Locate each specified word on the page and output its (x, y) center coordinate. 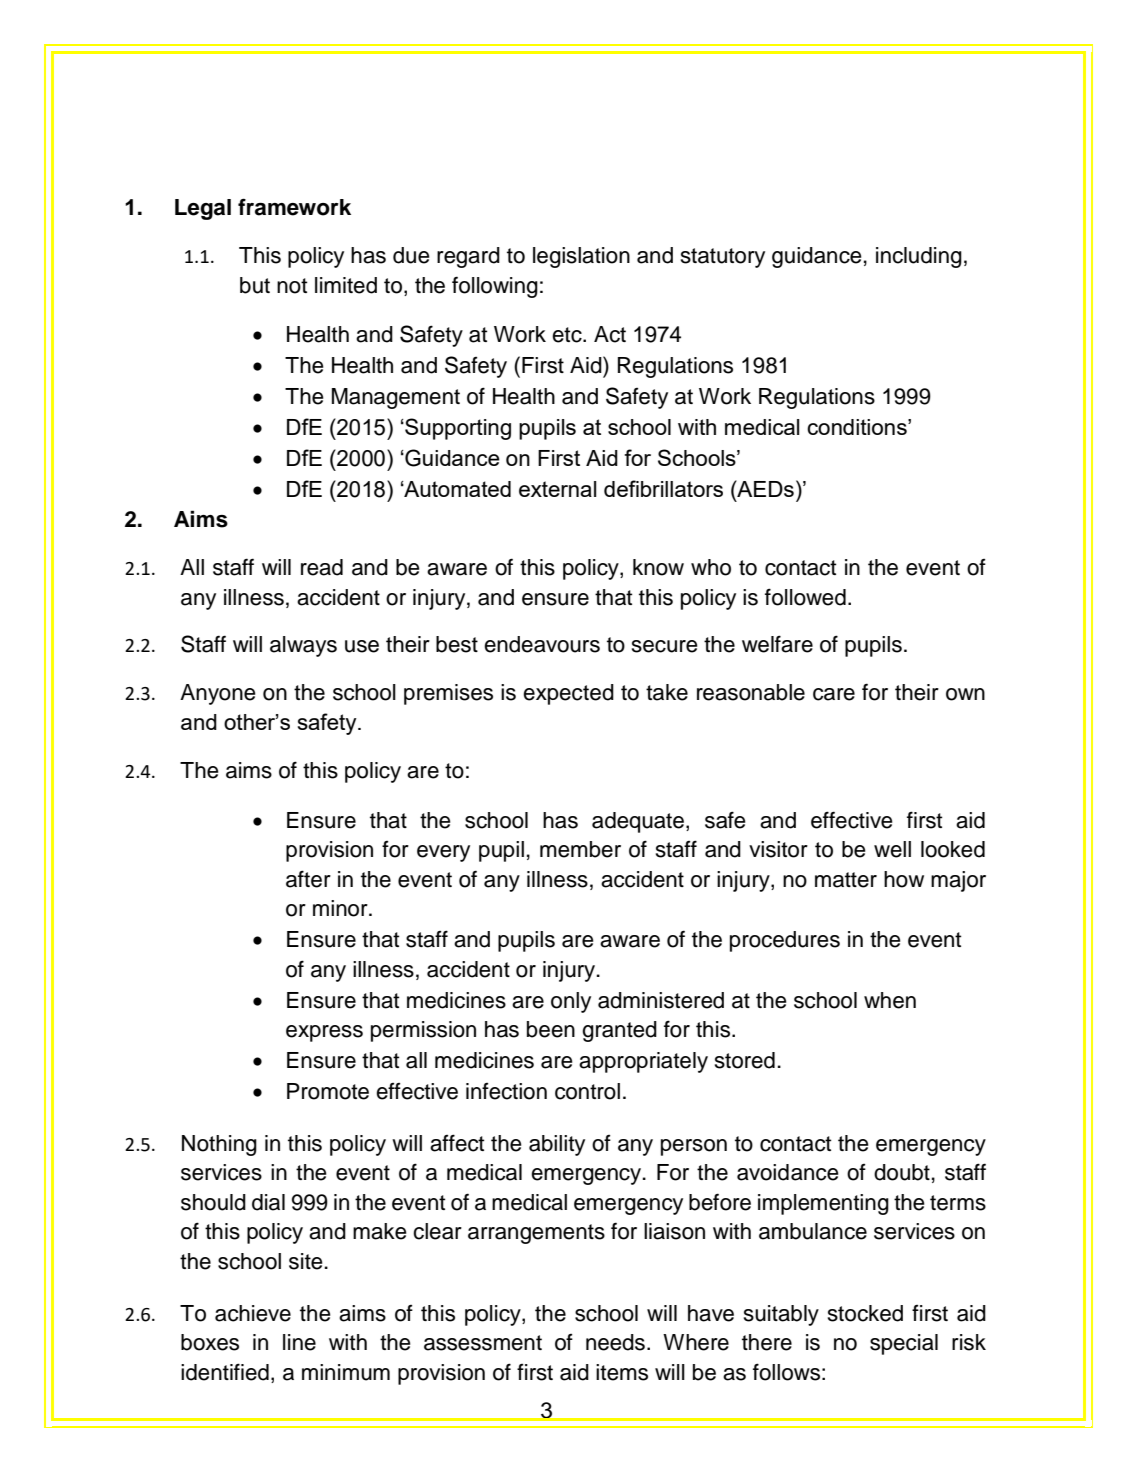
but (255, 285)
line (299, 1342)
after (308, 879)
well (892, 849)
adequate (638, 822)
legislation (581, 257)
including (919, 257)
